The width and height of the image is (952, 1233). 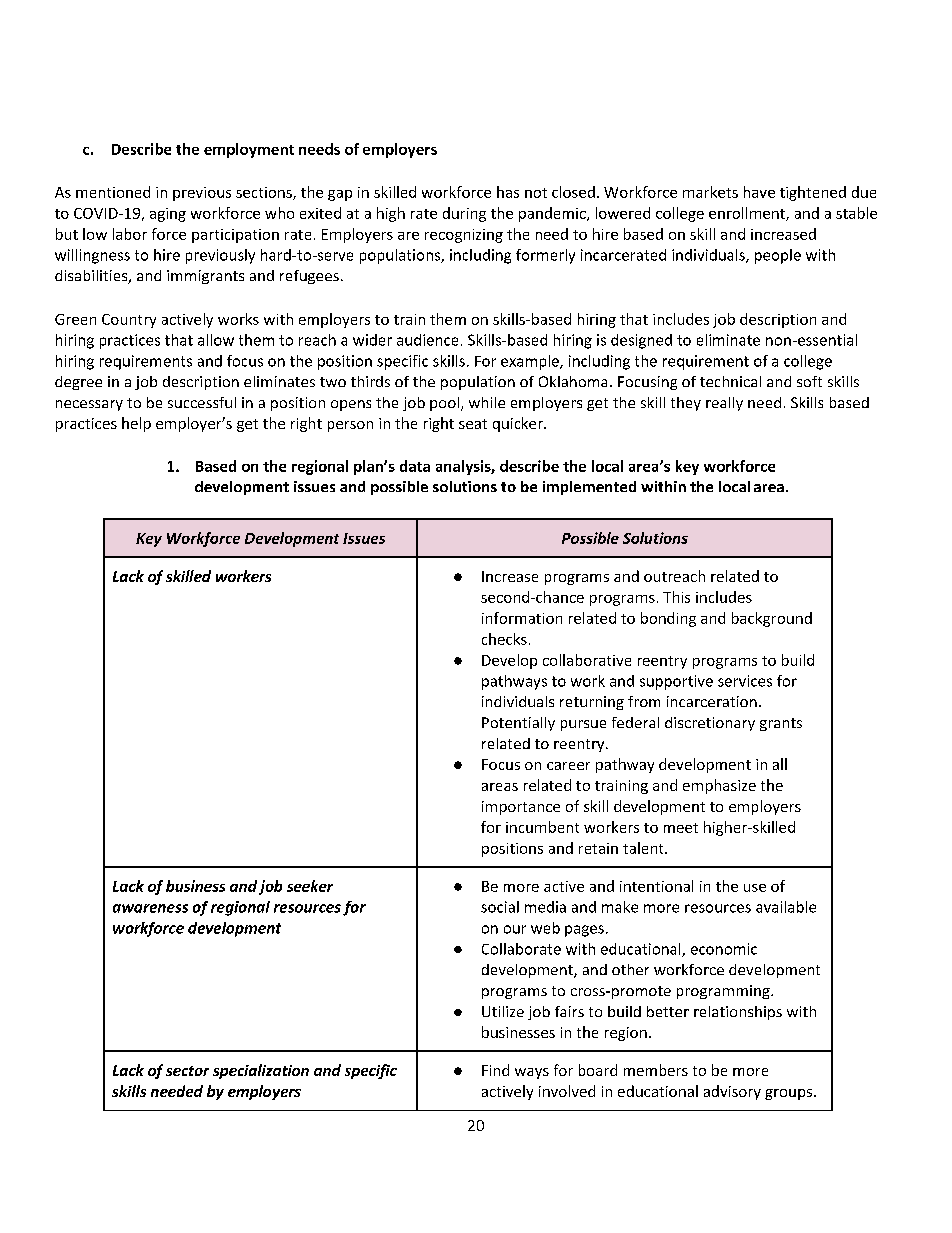 What do you see at coordinates (136, 424) in the image?
I see `help` at bounding box center [136, 424].
